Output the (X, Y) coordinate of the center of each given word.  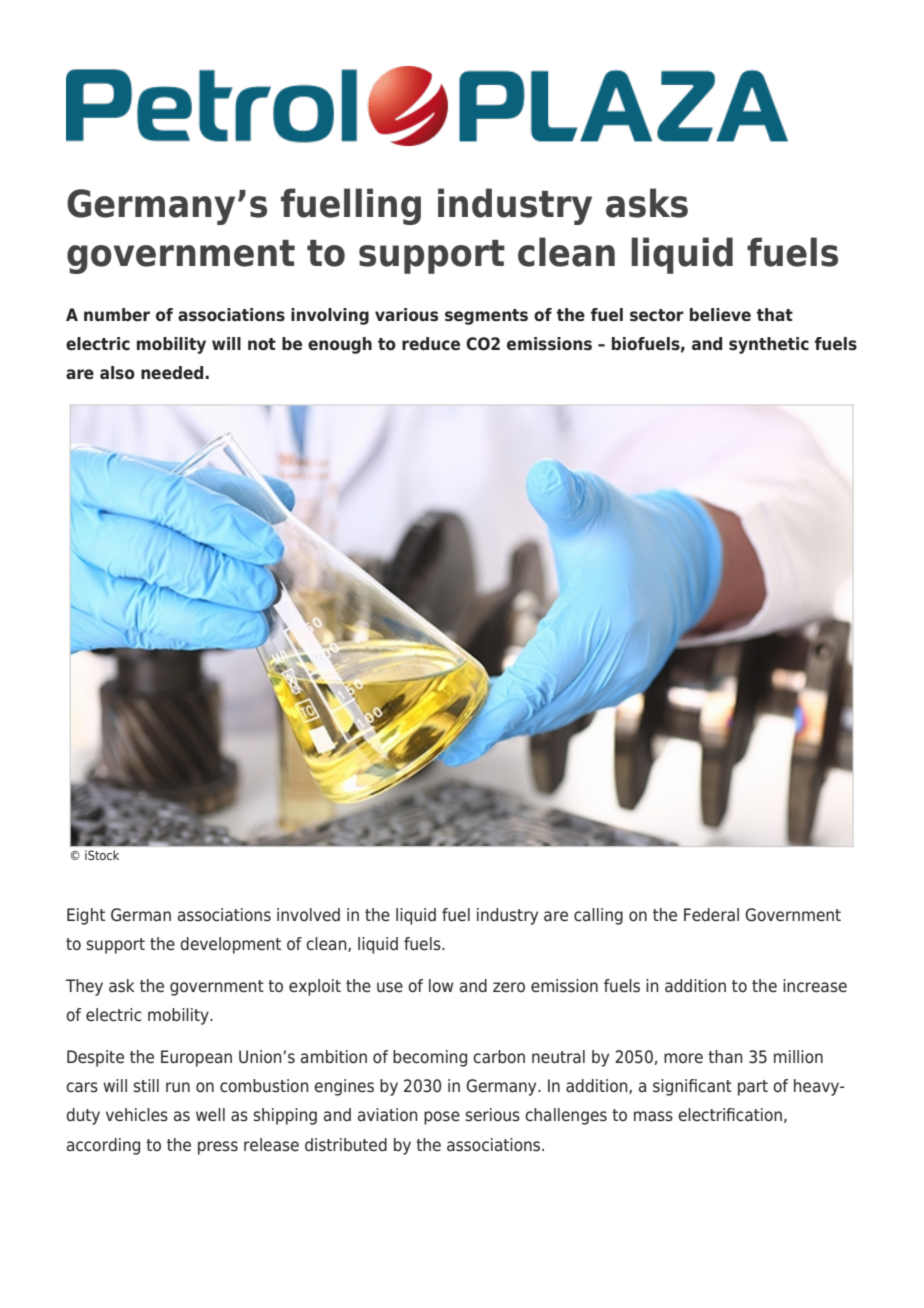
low (441, 986)
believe (720, 315)
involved (308, 915)
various (406, 315)
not (262, 344)
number (117, 315)
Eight (86, 916)
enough (340, 345)
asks (647, 203)
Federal (711, 915)
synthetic (769, 345)
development (230, 945)
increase (815, 986)
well (210, 1115)
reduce (431, 344)
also (117, 373)
